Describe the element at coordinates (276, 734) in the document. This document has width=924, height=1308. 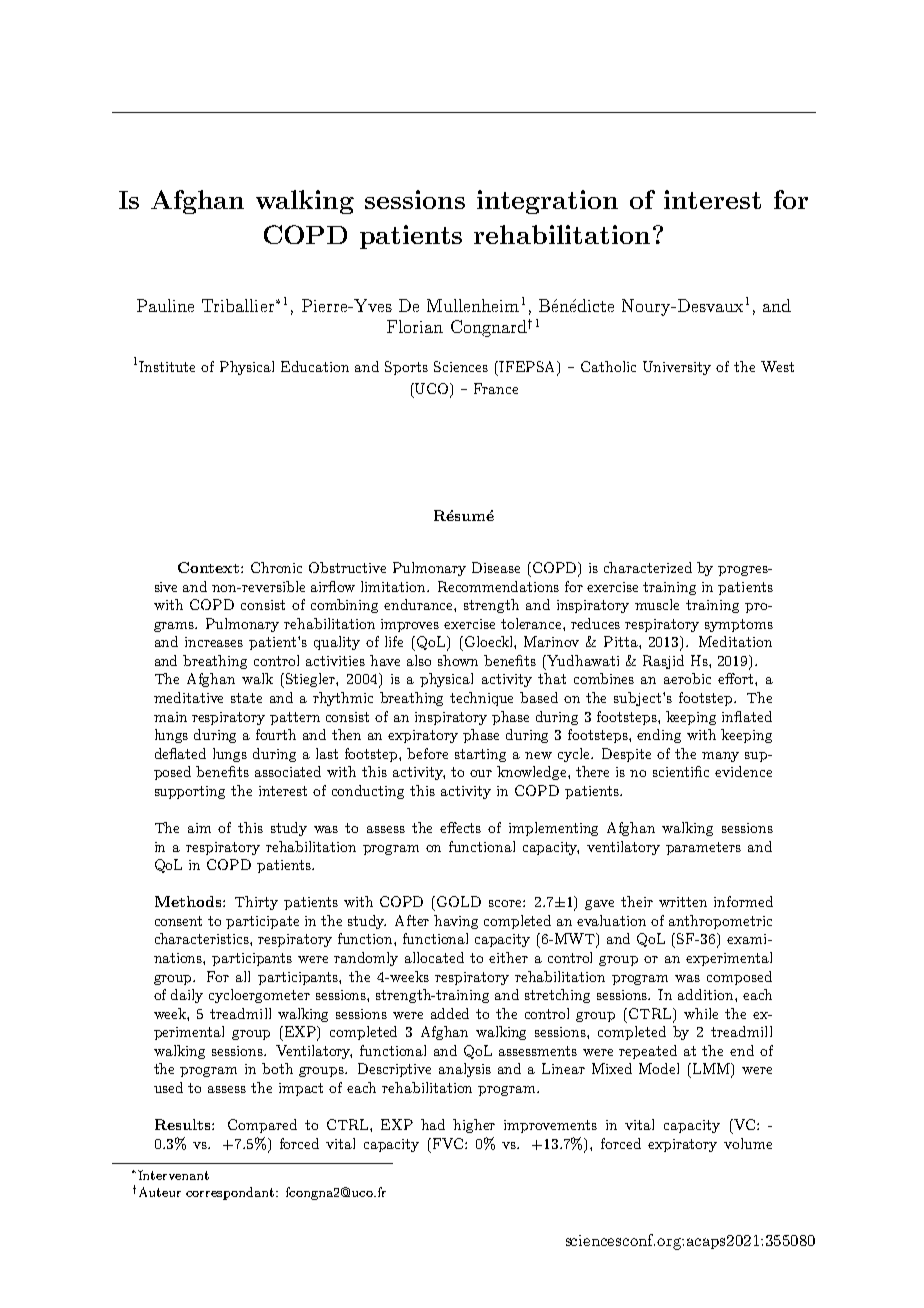
I see `fourth` at that location.
